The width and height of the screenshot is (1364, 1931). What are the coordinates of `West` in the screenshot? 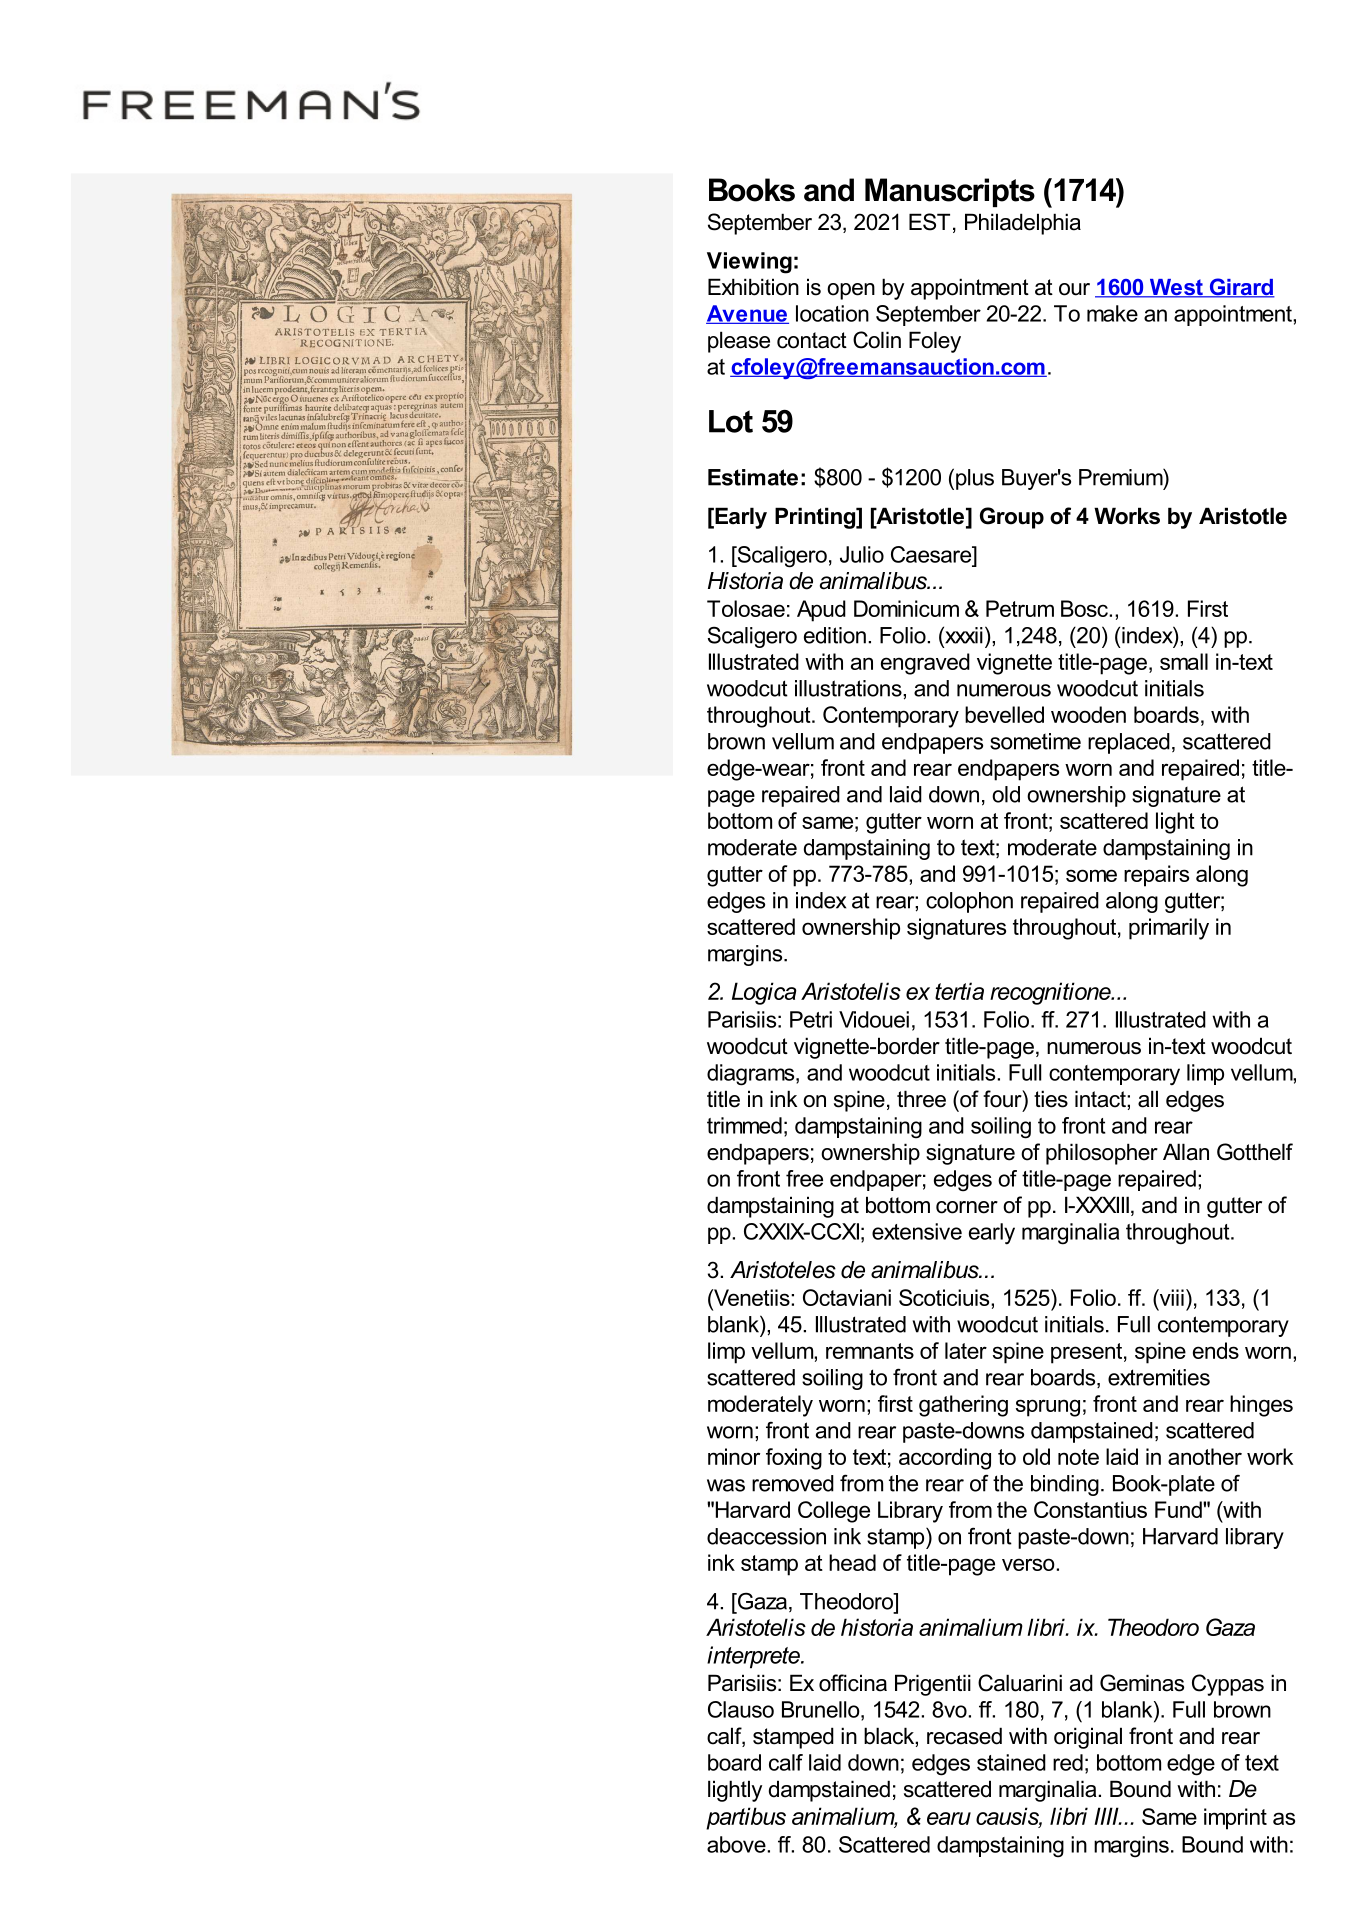 It's located at (1176, 288).
